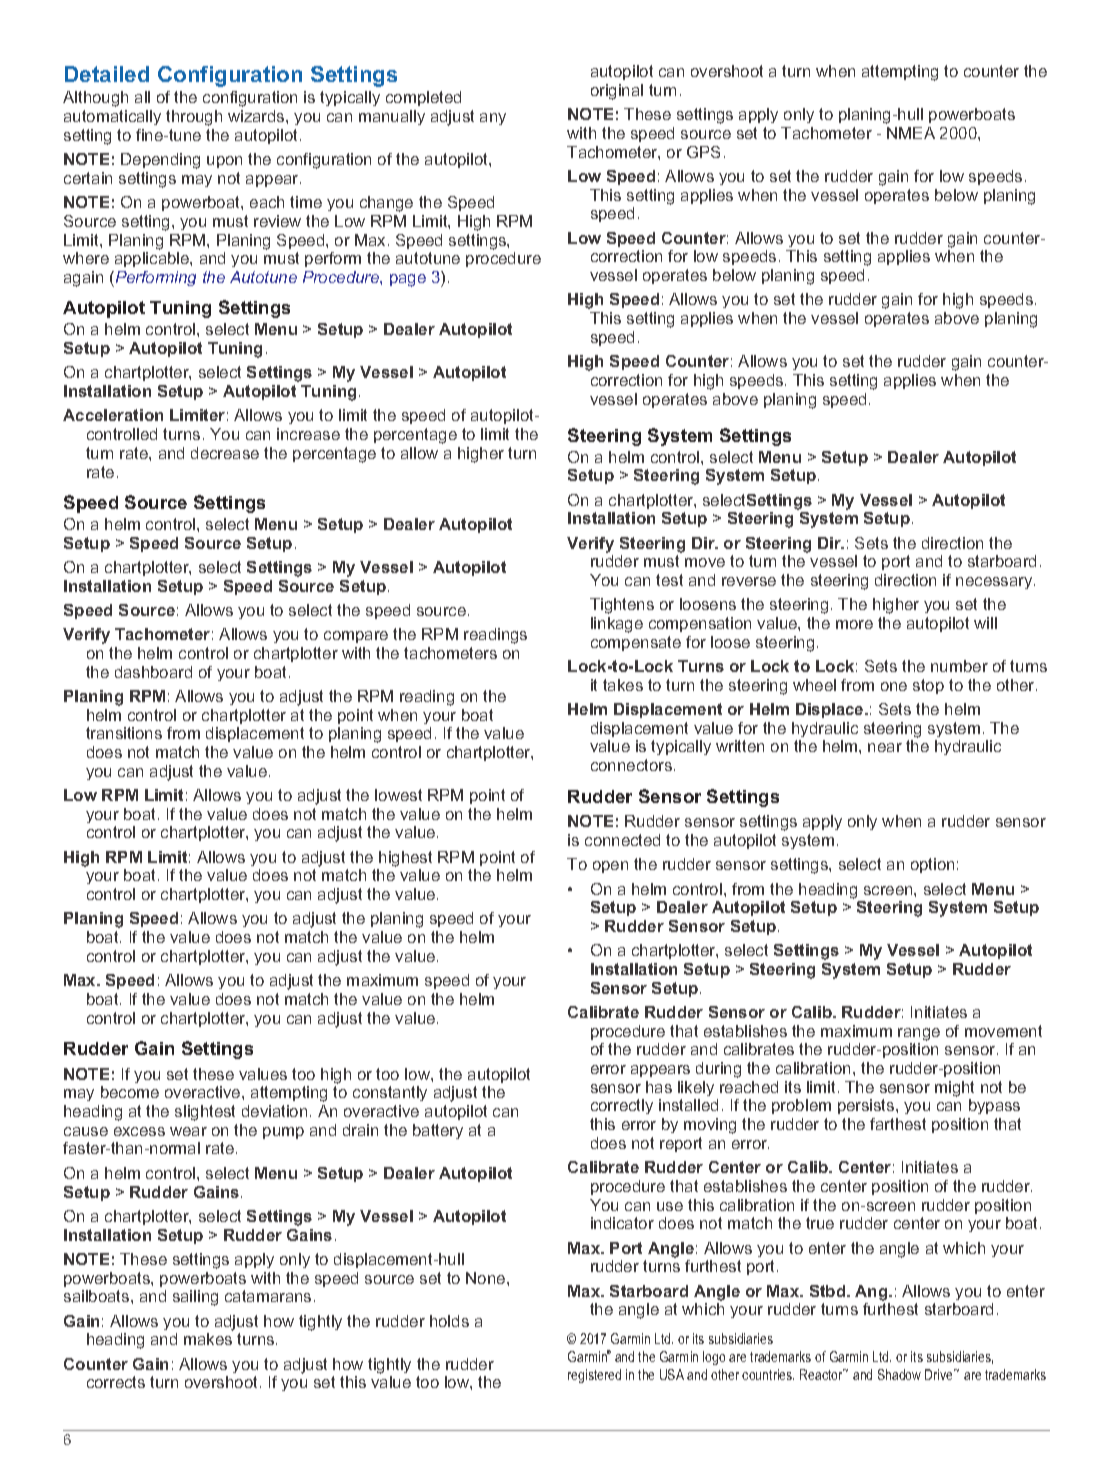  What do you see at coordinates (208, 1339) in the screenshot?
I see `makes` at bounding box center [208, 1339].
